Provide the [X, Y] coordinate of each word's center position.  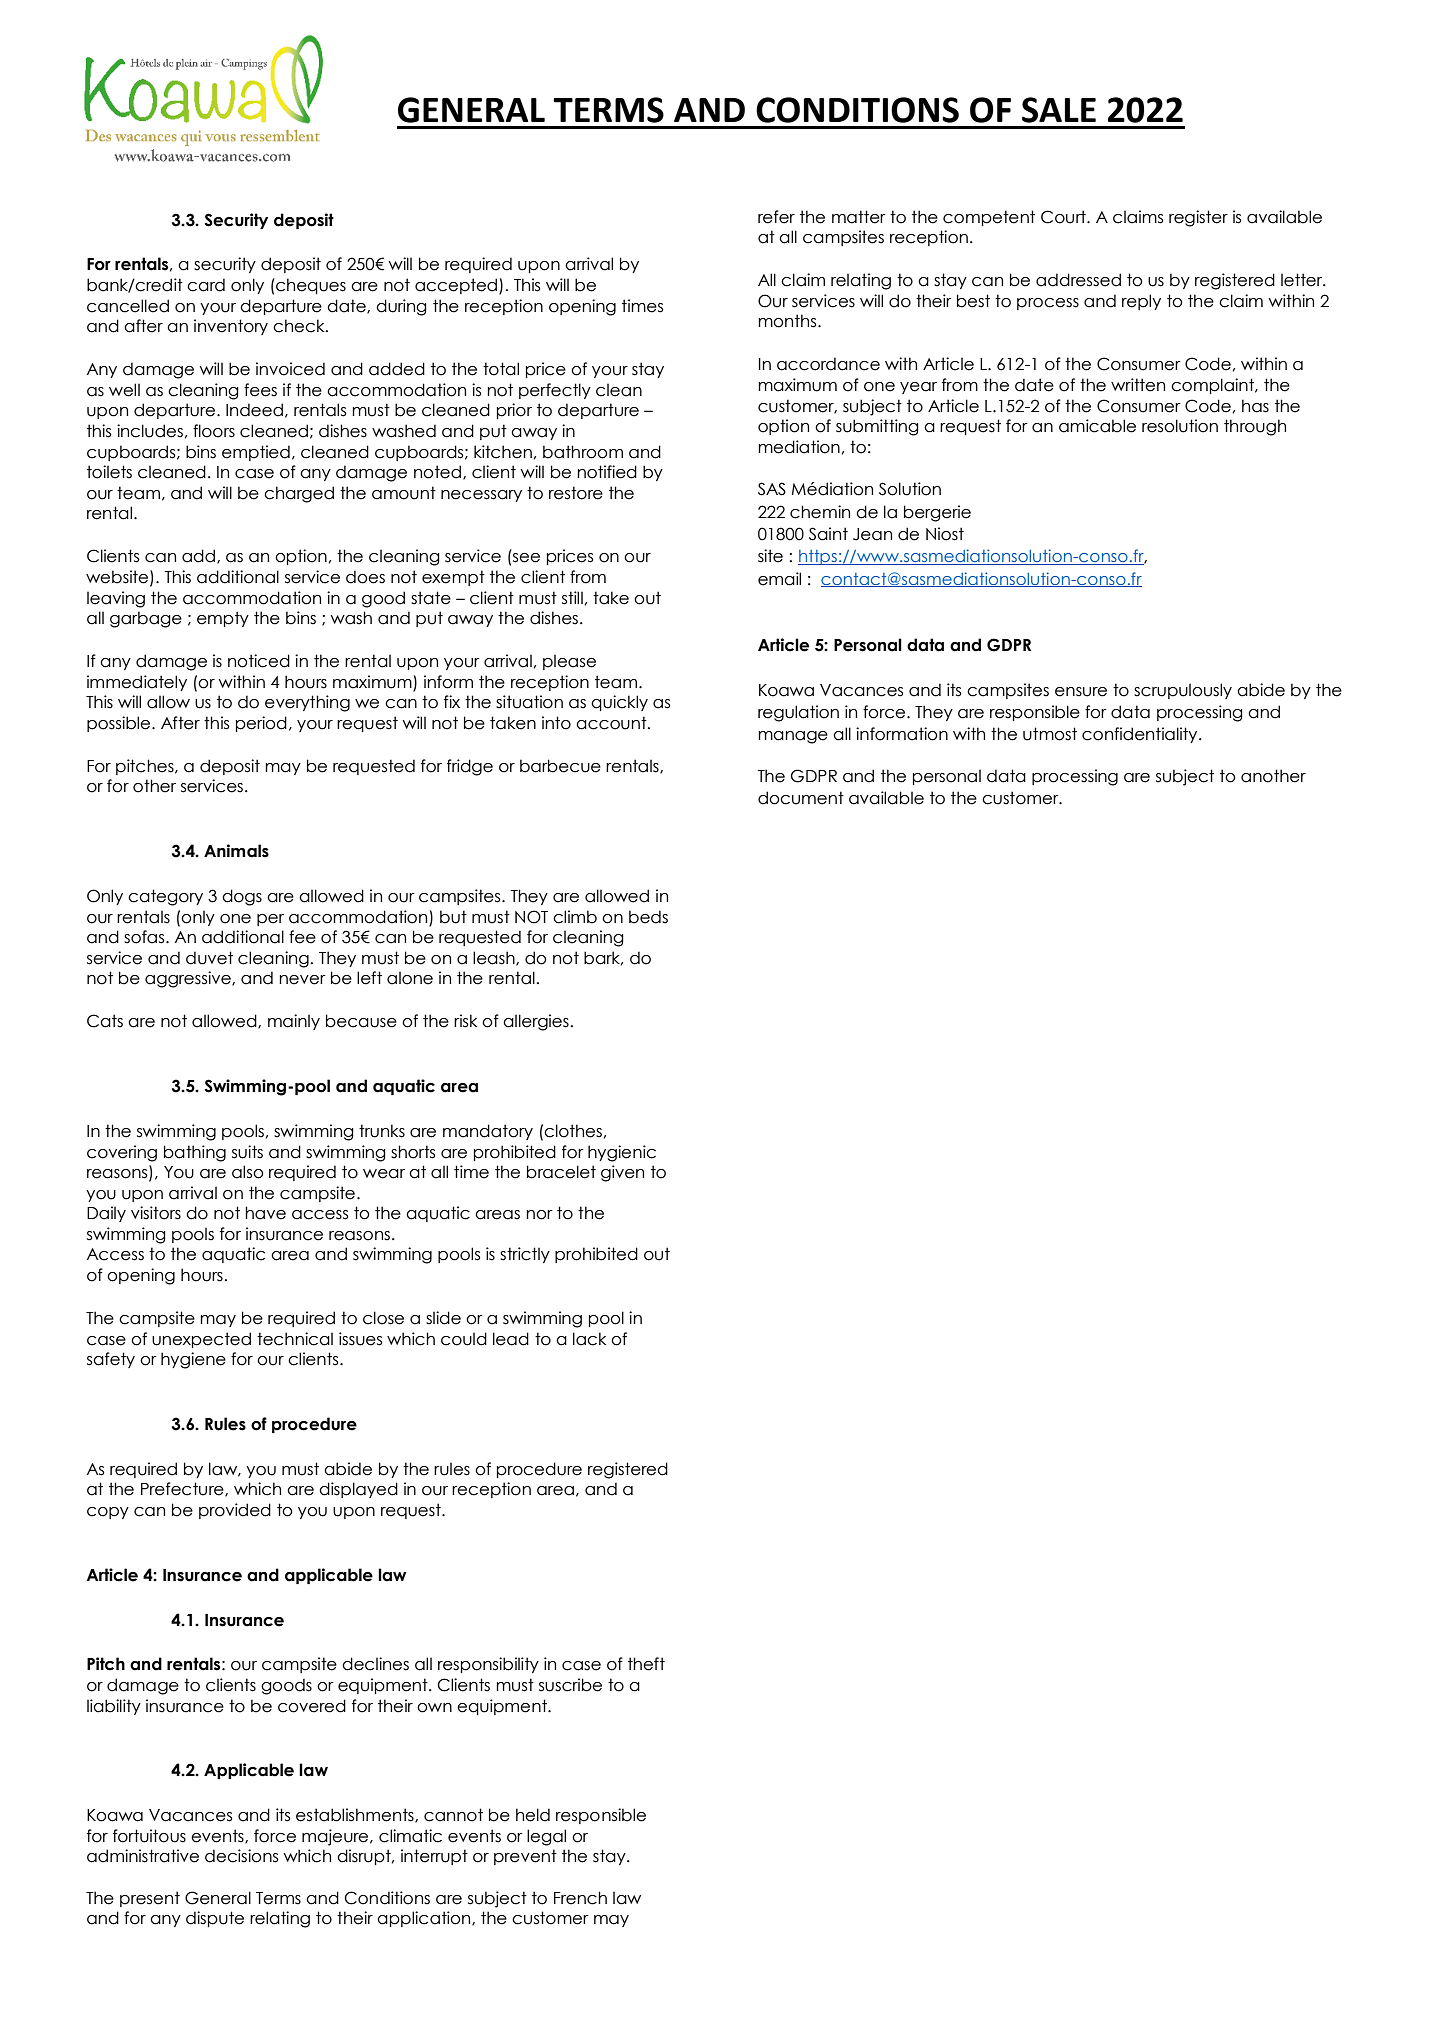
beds [648, 917]
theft [646, 1664]
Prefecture [183, 1489]
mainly [294, 1022]
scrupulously [1183, 691]
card [206, 285]
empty [223, 619]
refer [776, 217]
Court [1064, 217]
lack [589, 1339]
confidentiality [1141, 735]
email [779, 579]
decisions [241, 1856]
